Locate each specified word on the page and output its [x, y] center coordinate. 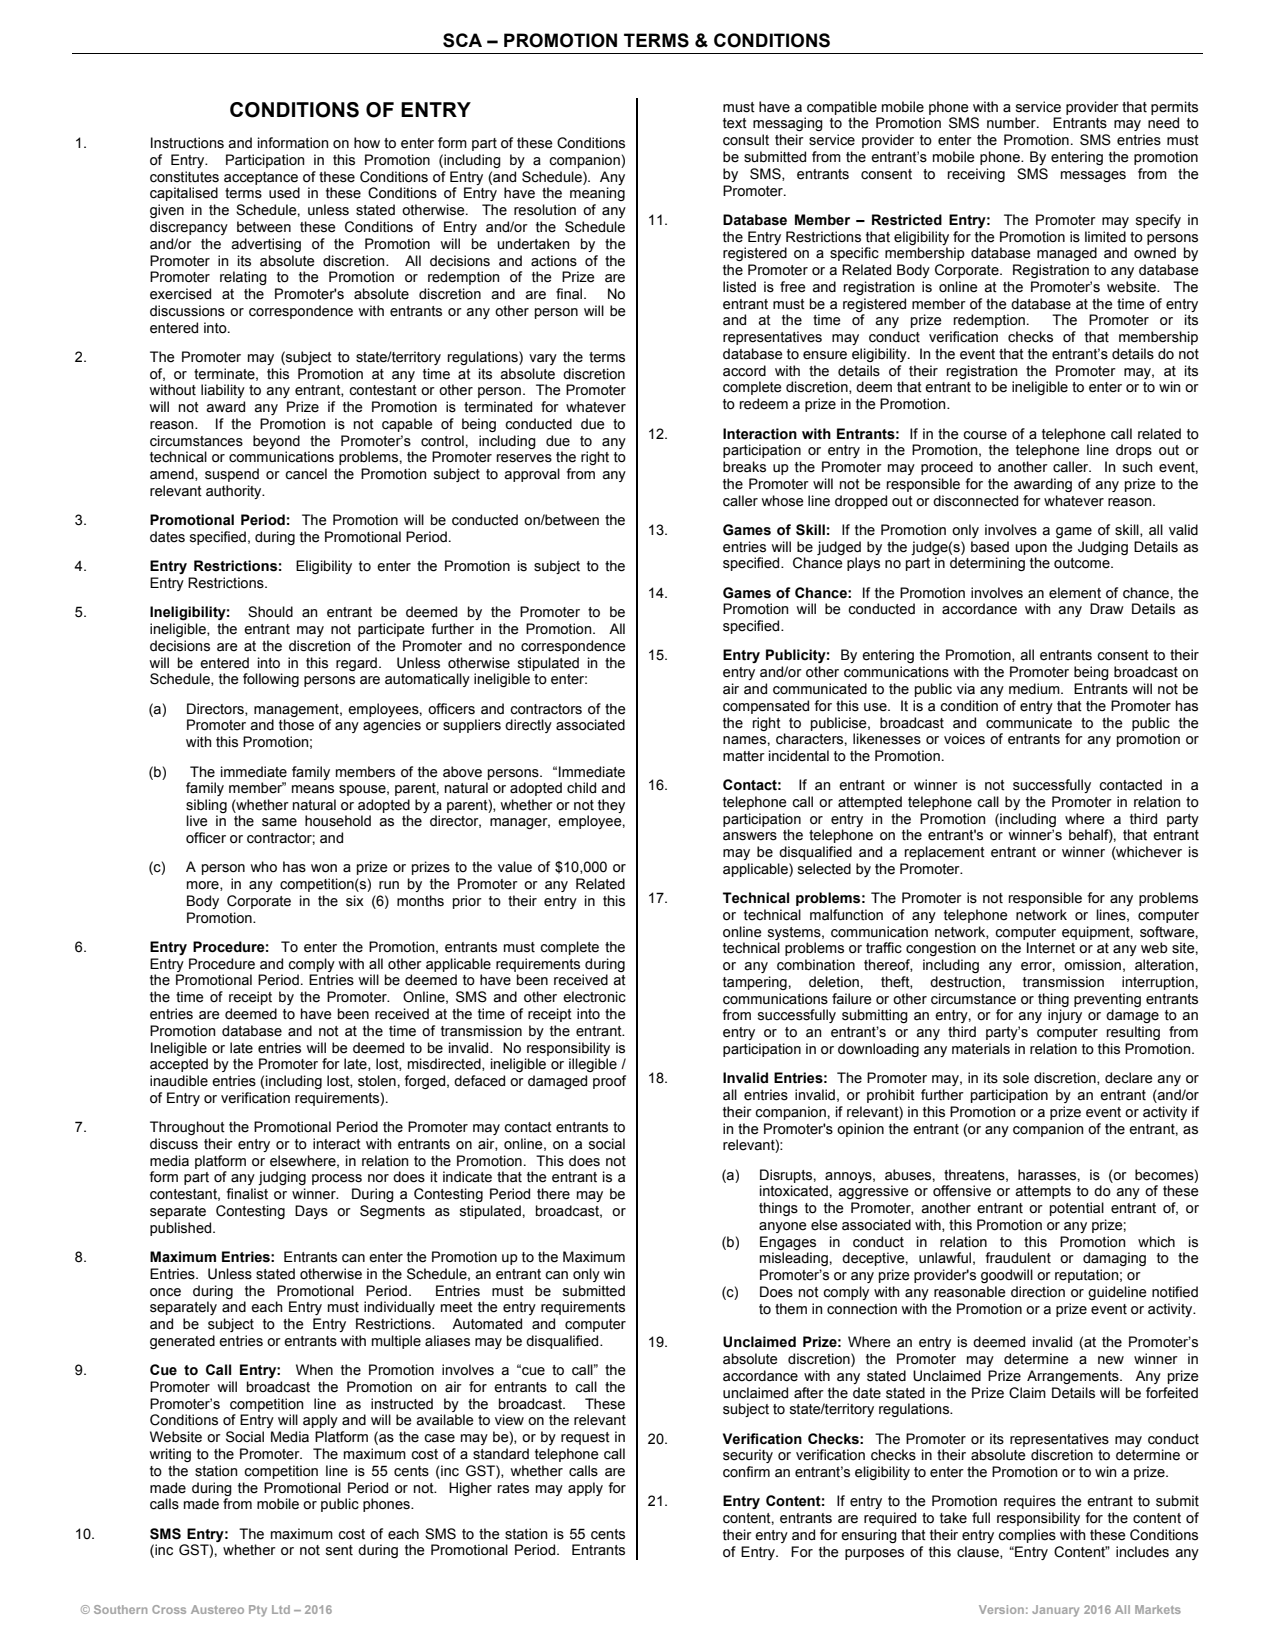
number [1012, 123]
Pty [258, 1611]
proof [609, 1082]
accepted [179, 1065]
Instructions [187, 143]
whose [782, 501]
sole [1016, 1078]
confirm [746, 1472]
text [735, 123]
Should [270, 612]
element [1075, 593]
